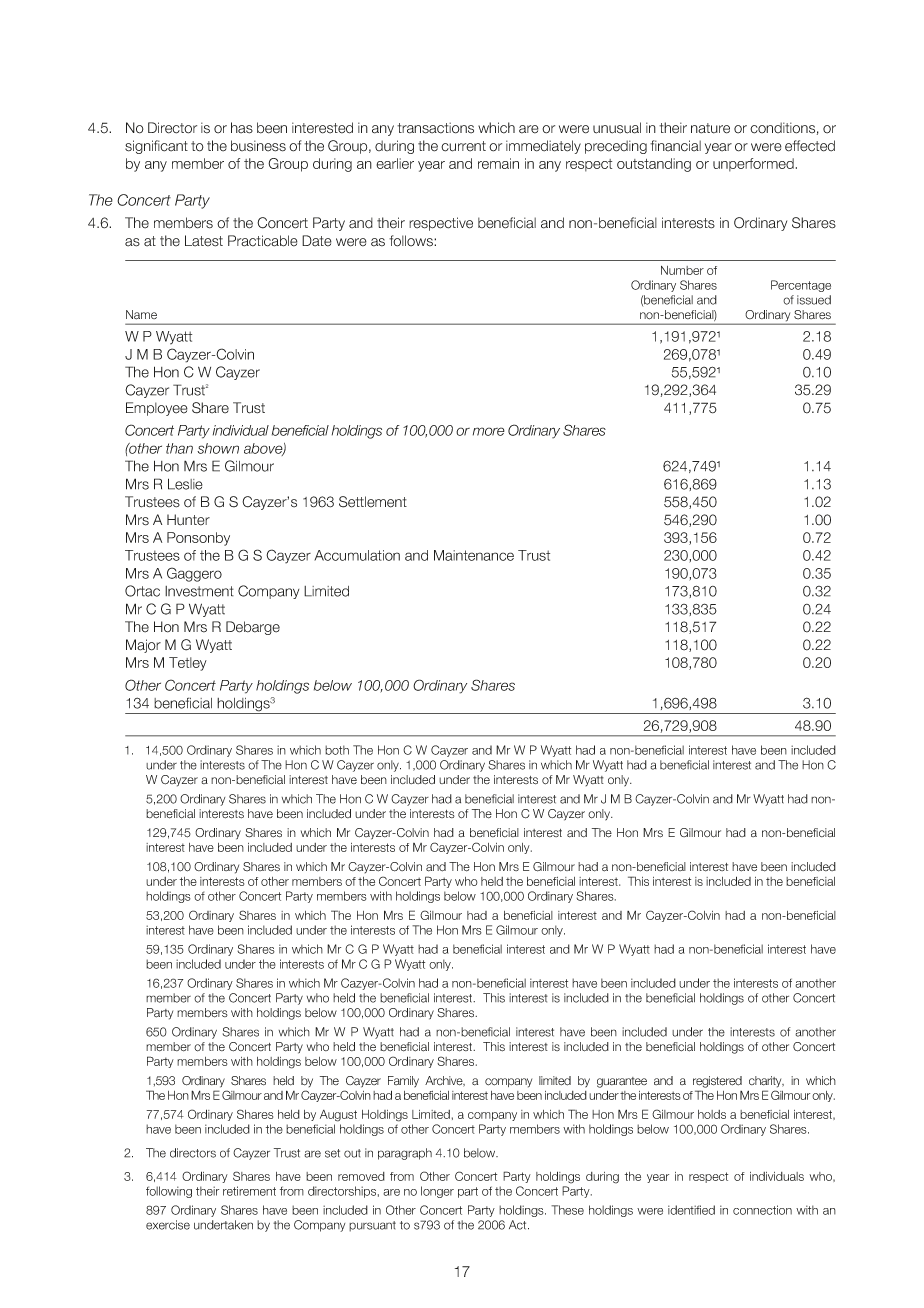 Image resolution: width=924 pixels, height=1308 pixels. Describe the element at coordinates (717, 1082) in the image. I see `registered` at that location.
